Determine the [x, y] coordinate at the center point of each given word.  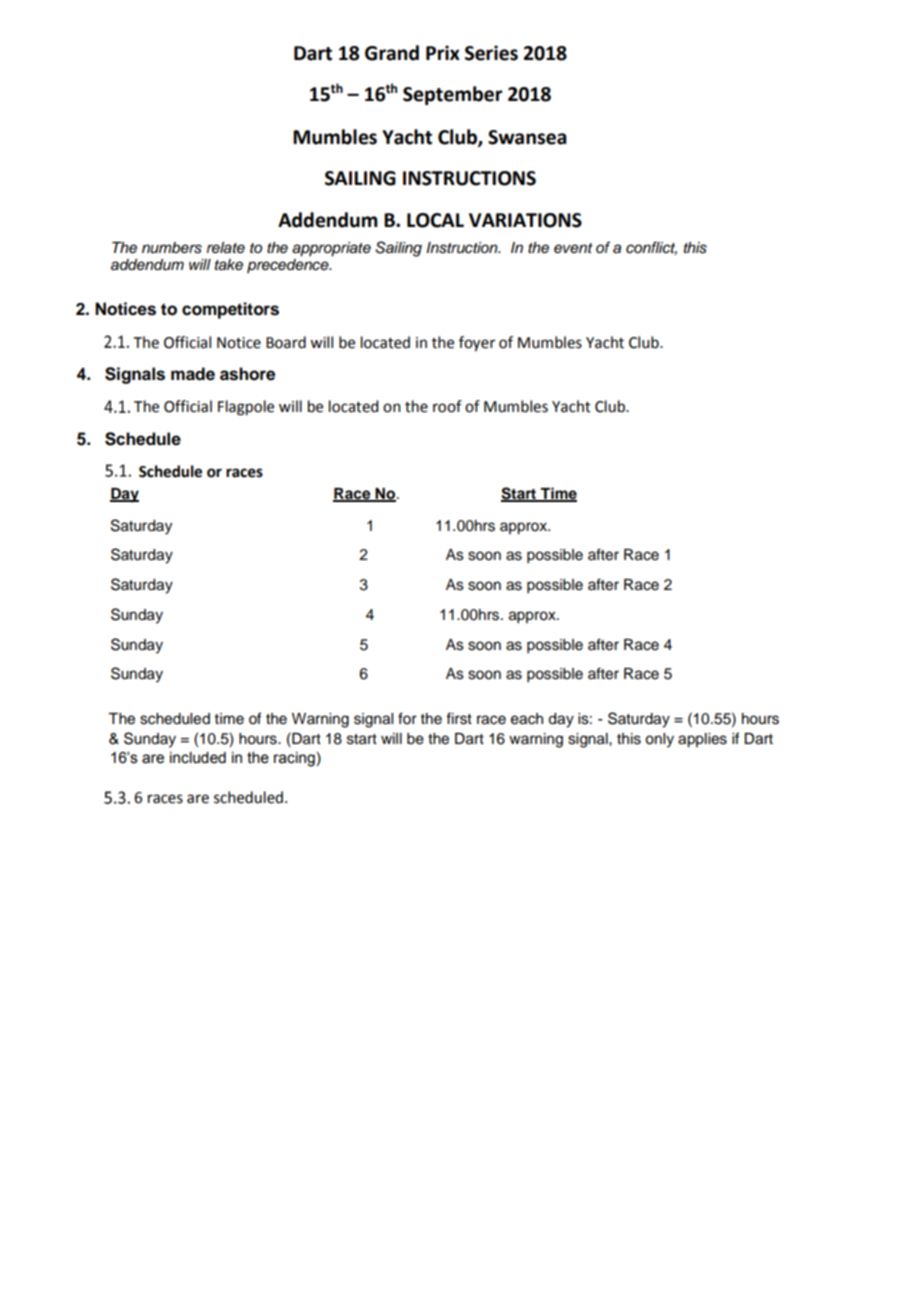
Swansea [527, 137]
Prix [443, 52]
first [459, 718]
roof [447, 406]
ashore [247, 374]
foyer [477, 344]
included [198, 758]
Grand [392, 53]
